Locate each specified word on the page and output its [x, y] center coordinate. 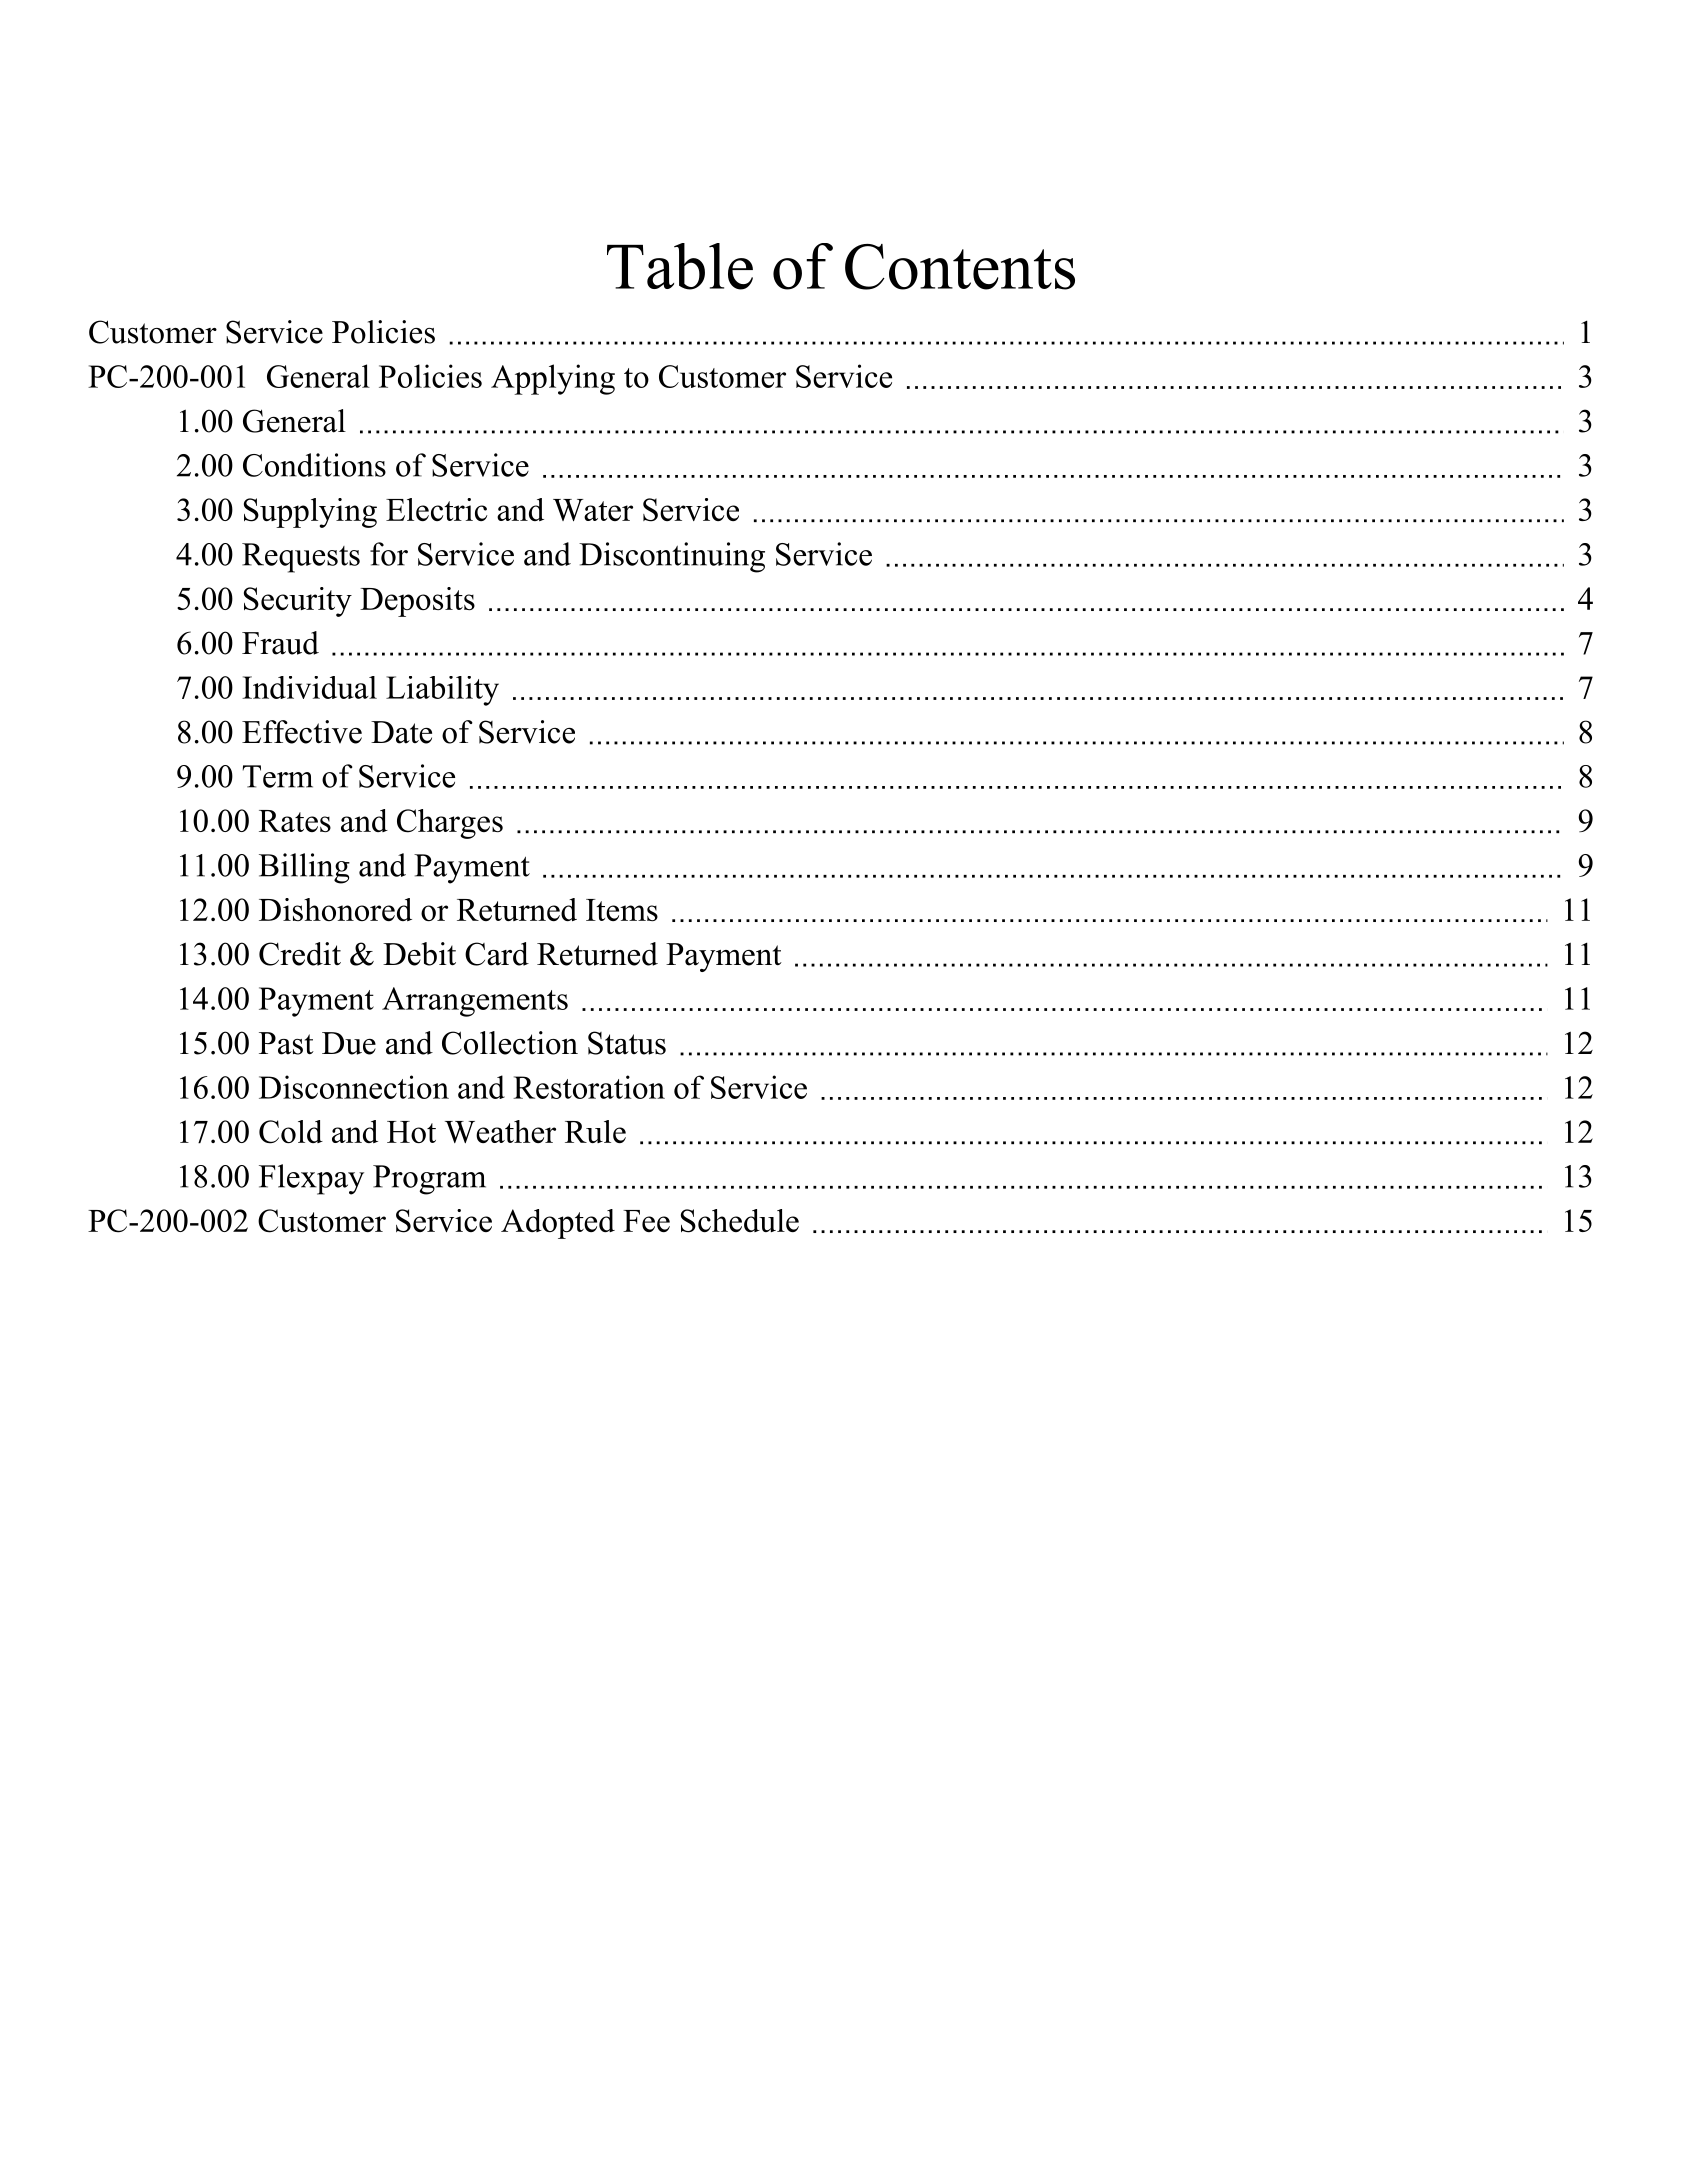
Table [680, 266]
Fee [646, 1221]
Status [627, 1043]
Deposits [417, 602]
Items [622, 910]
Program [429, 1180]
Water [593, 510]
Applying [553, 379]
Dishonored [335, 909]
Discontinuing [672, 557]
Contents [960, 267]
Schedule [740, 1221]
